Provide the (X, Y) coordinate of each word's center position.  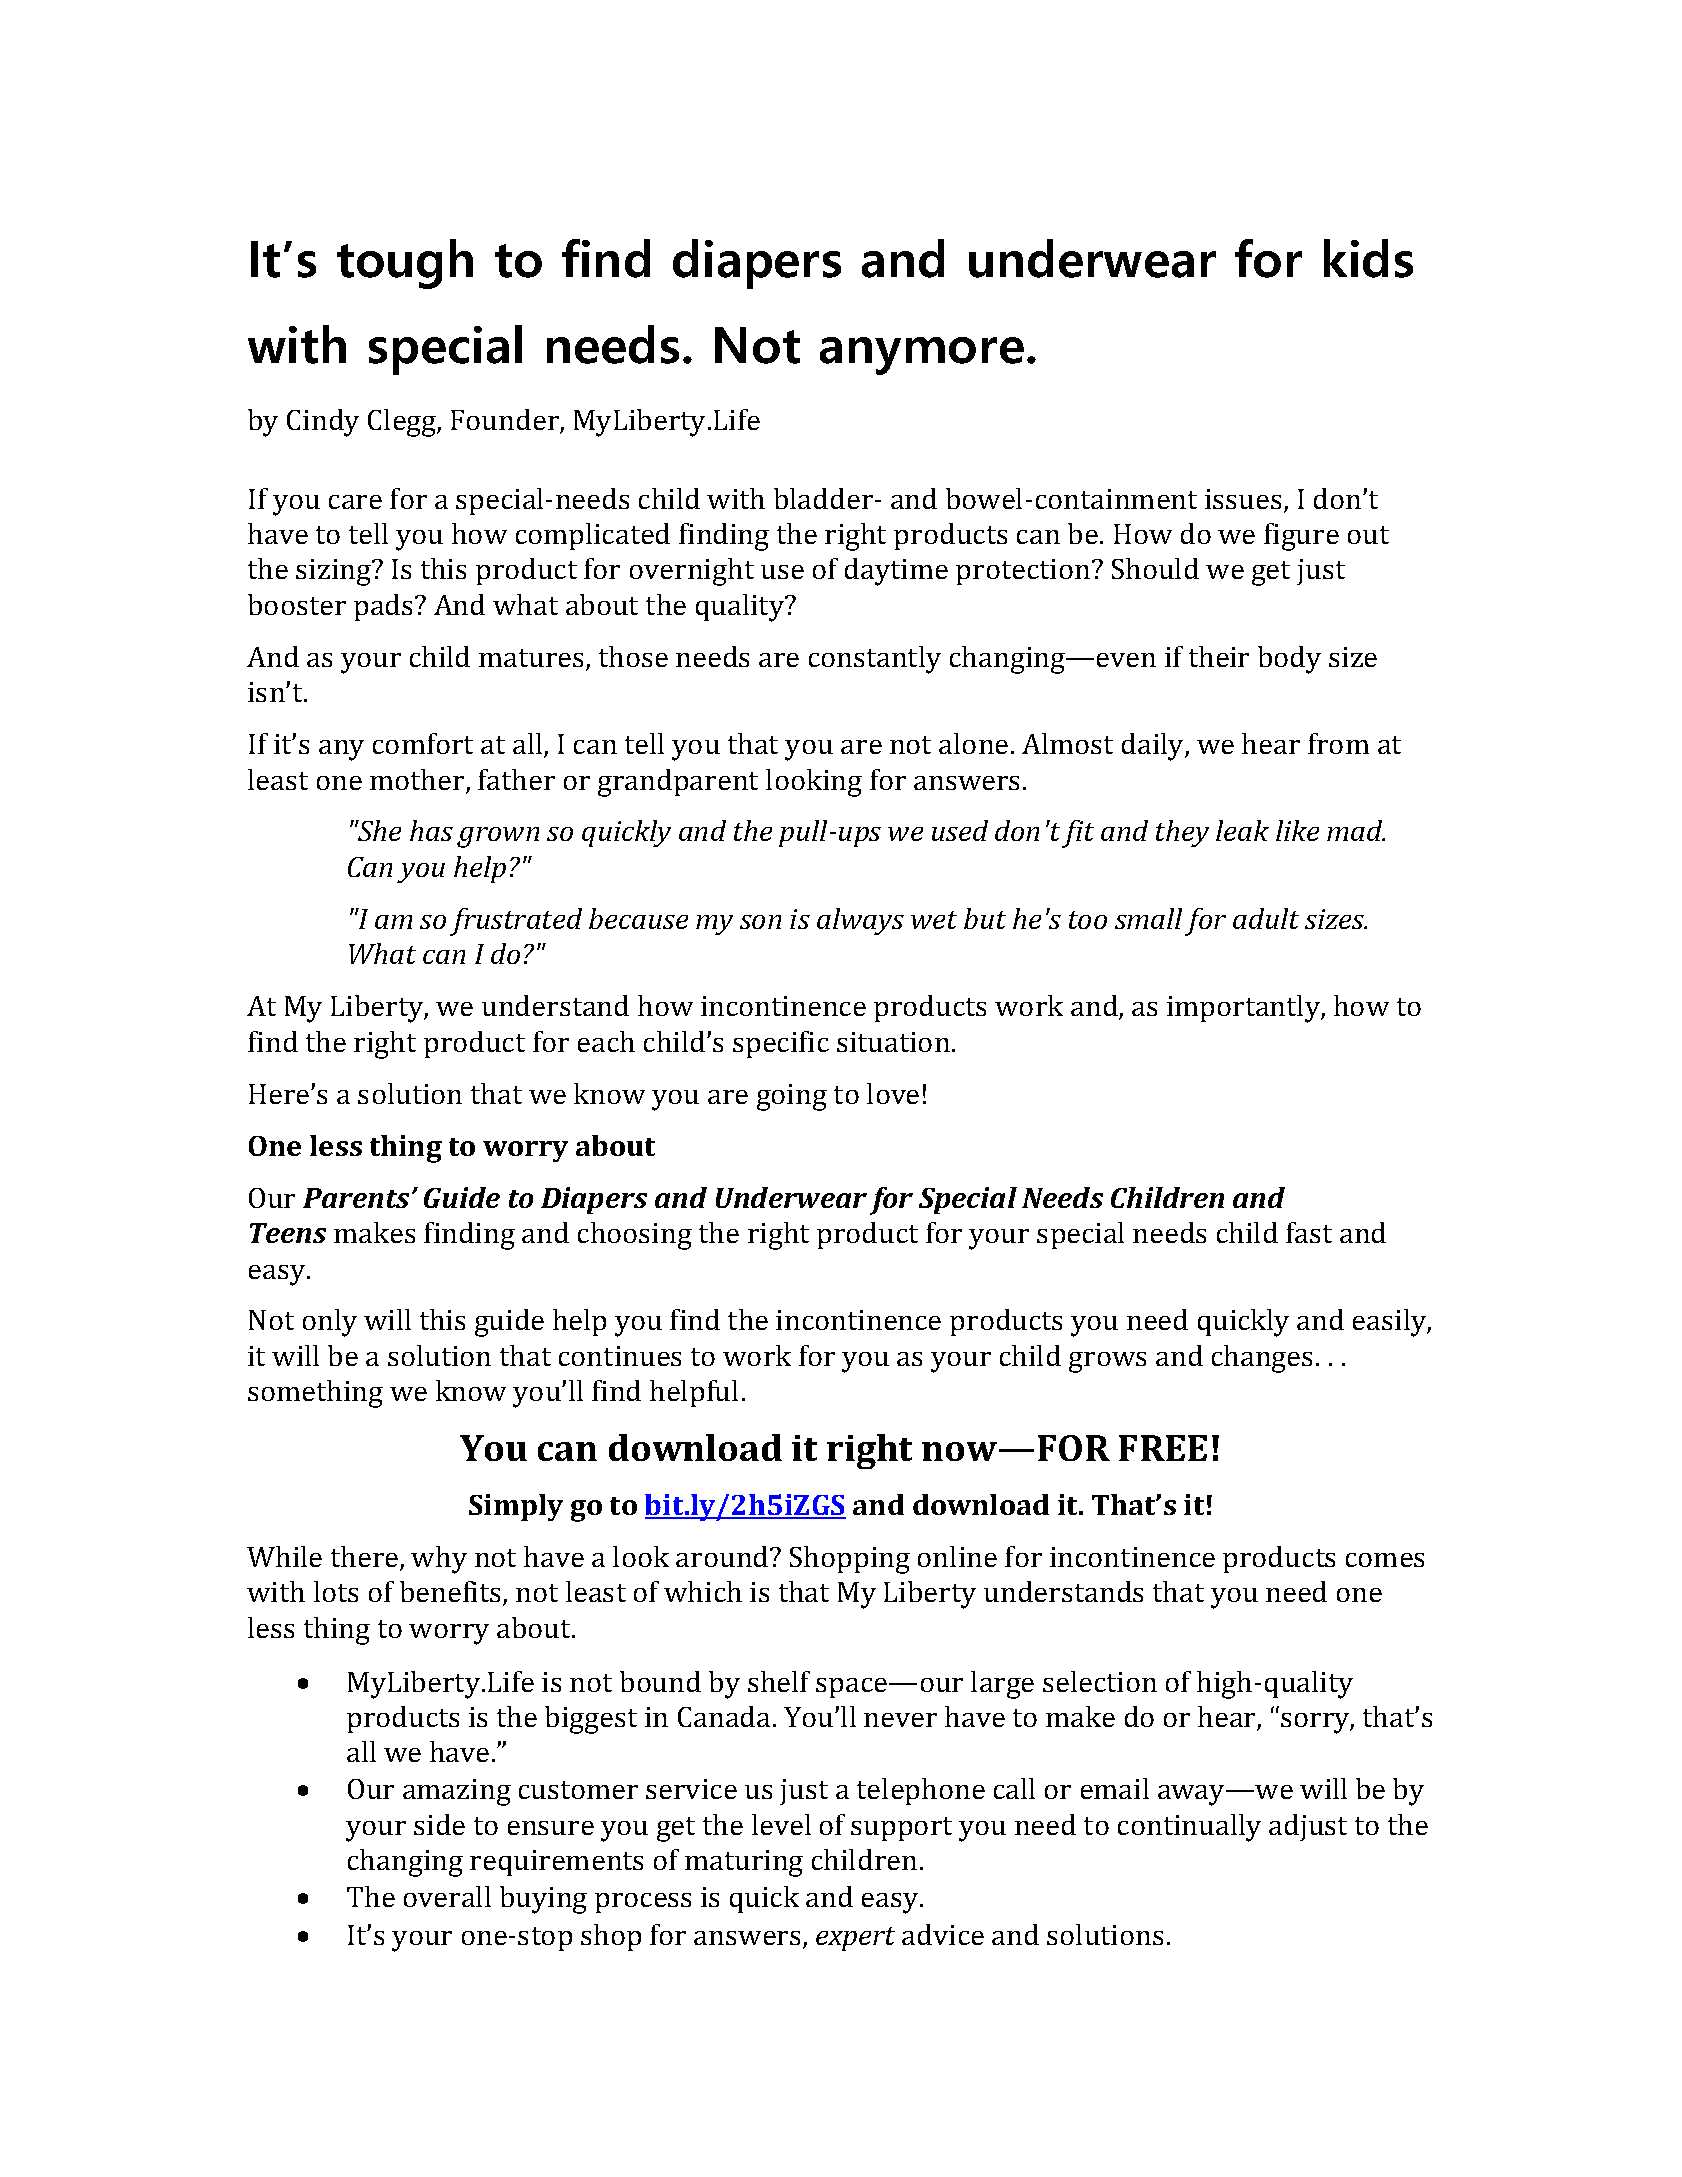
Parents (356, 1198)
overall (447, 1896)
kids (1368, 258)
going (792, 1097)
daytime (896, 572)
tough (405, 264)
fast (1309, 1232)
